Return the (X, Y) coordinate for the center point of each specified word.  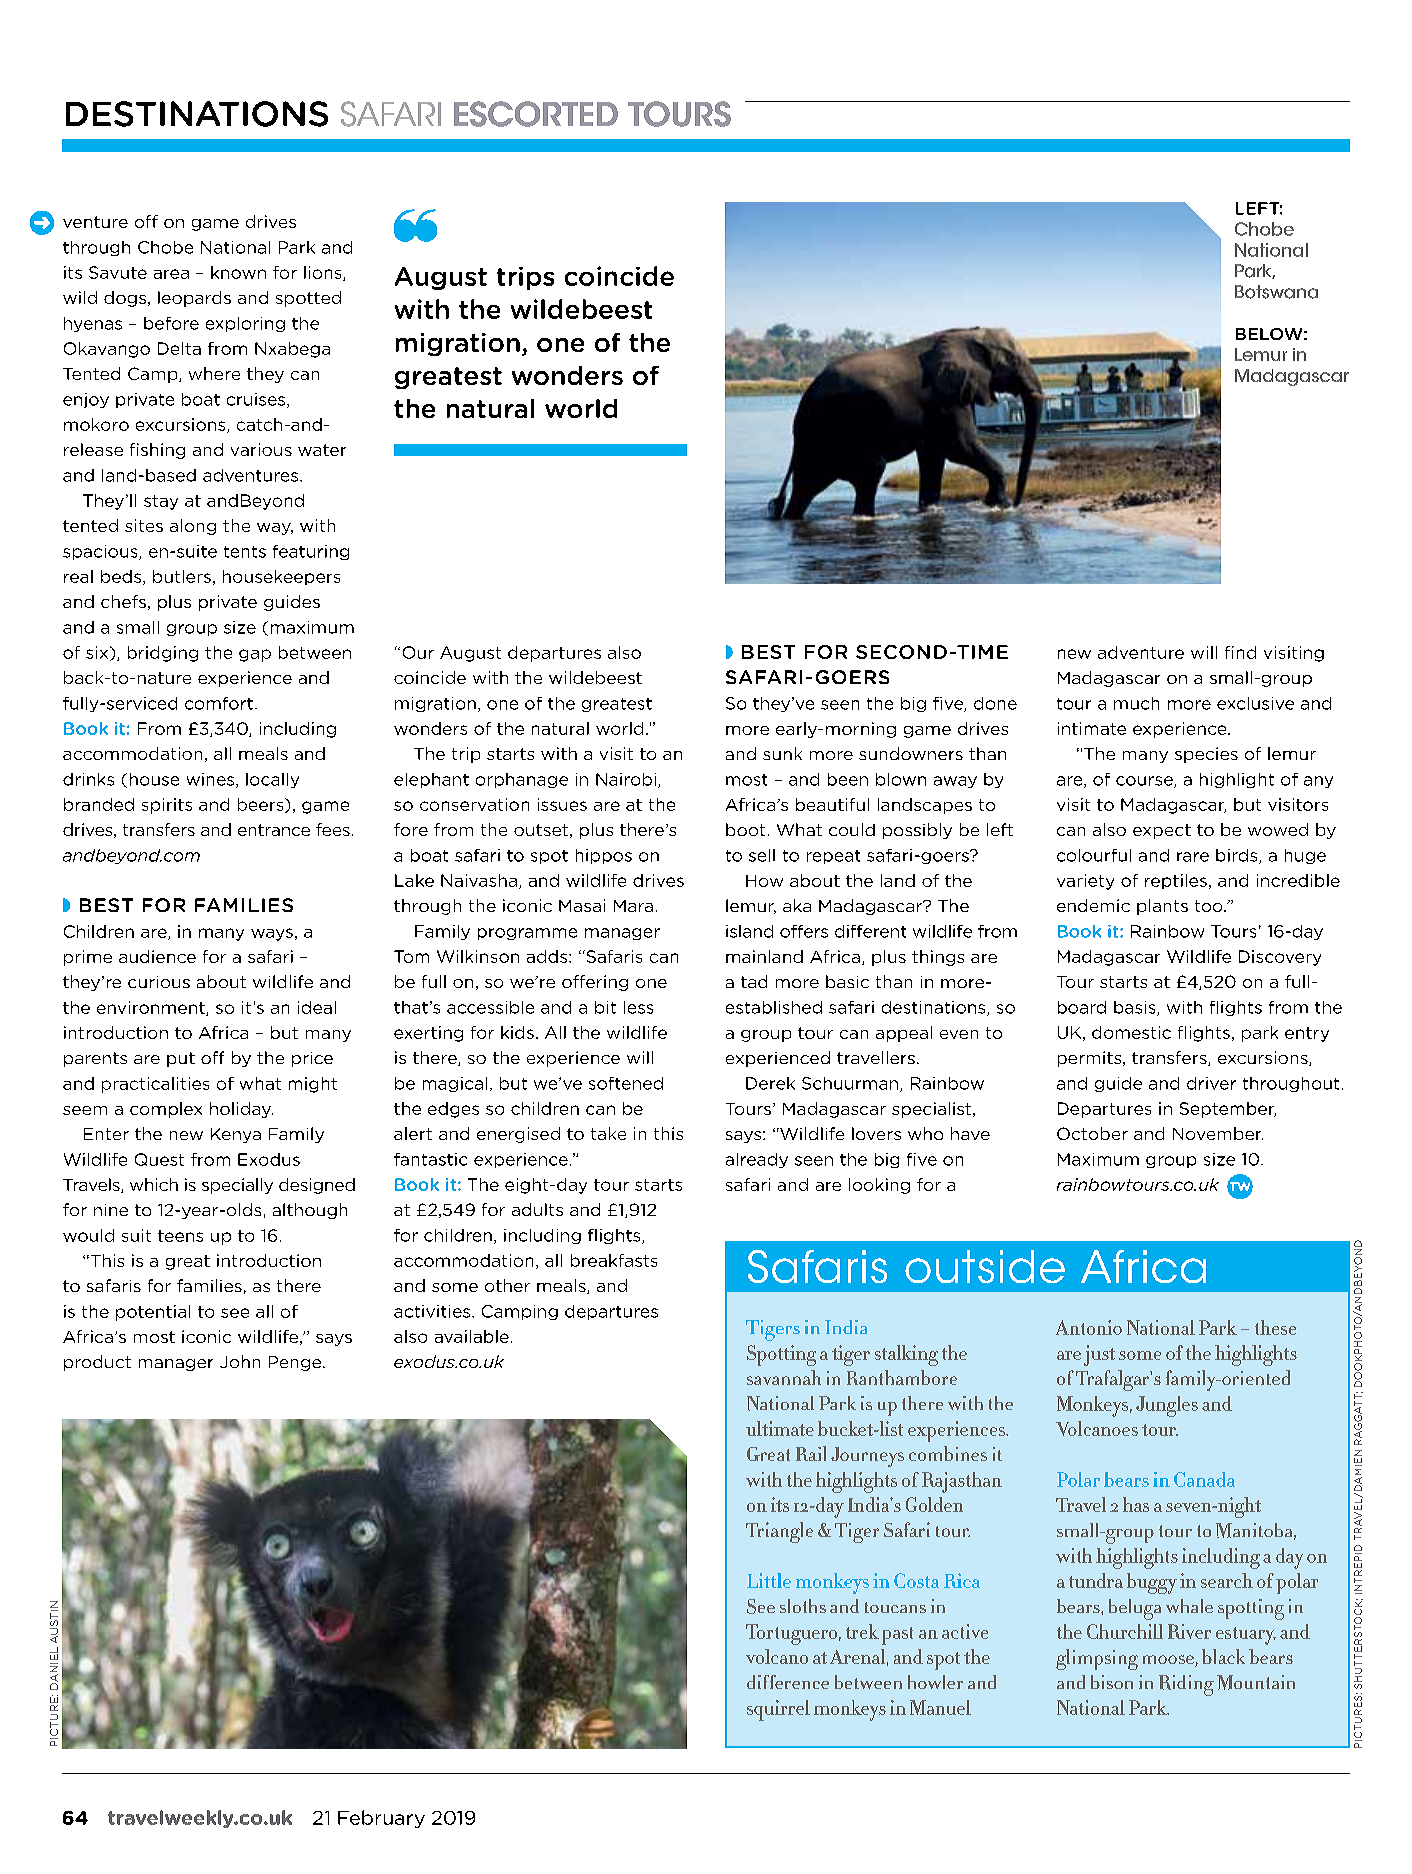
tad (754, 981)
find (1240, 652)
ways (272, 934)
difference (788, 1682)
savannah (784, 1377)
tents (245, 552)
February (381, 1819)
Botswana (1276, 292)
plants (1162, 907)
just (1099, 1355)
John (240, 1361)
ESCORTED (536, 114)
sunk (782, 753)
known (238, 272)
